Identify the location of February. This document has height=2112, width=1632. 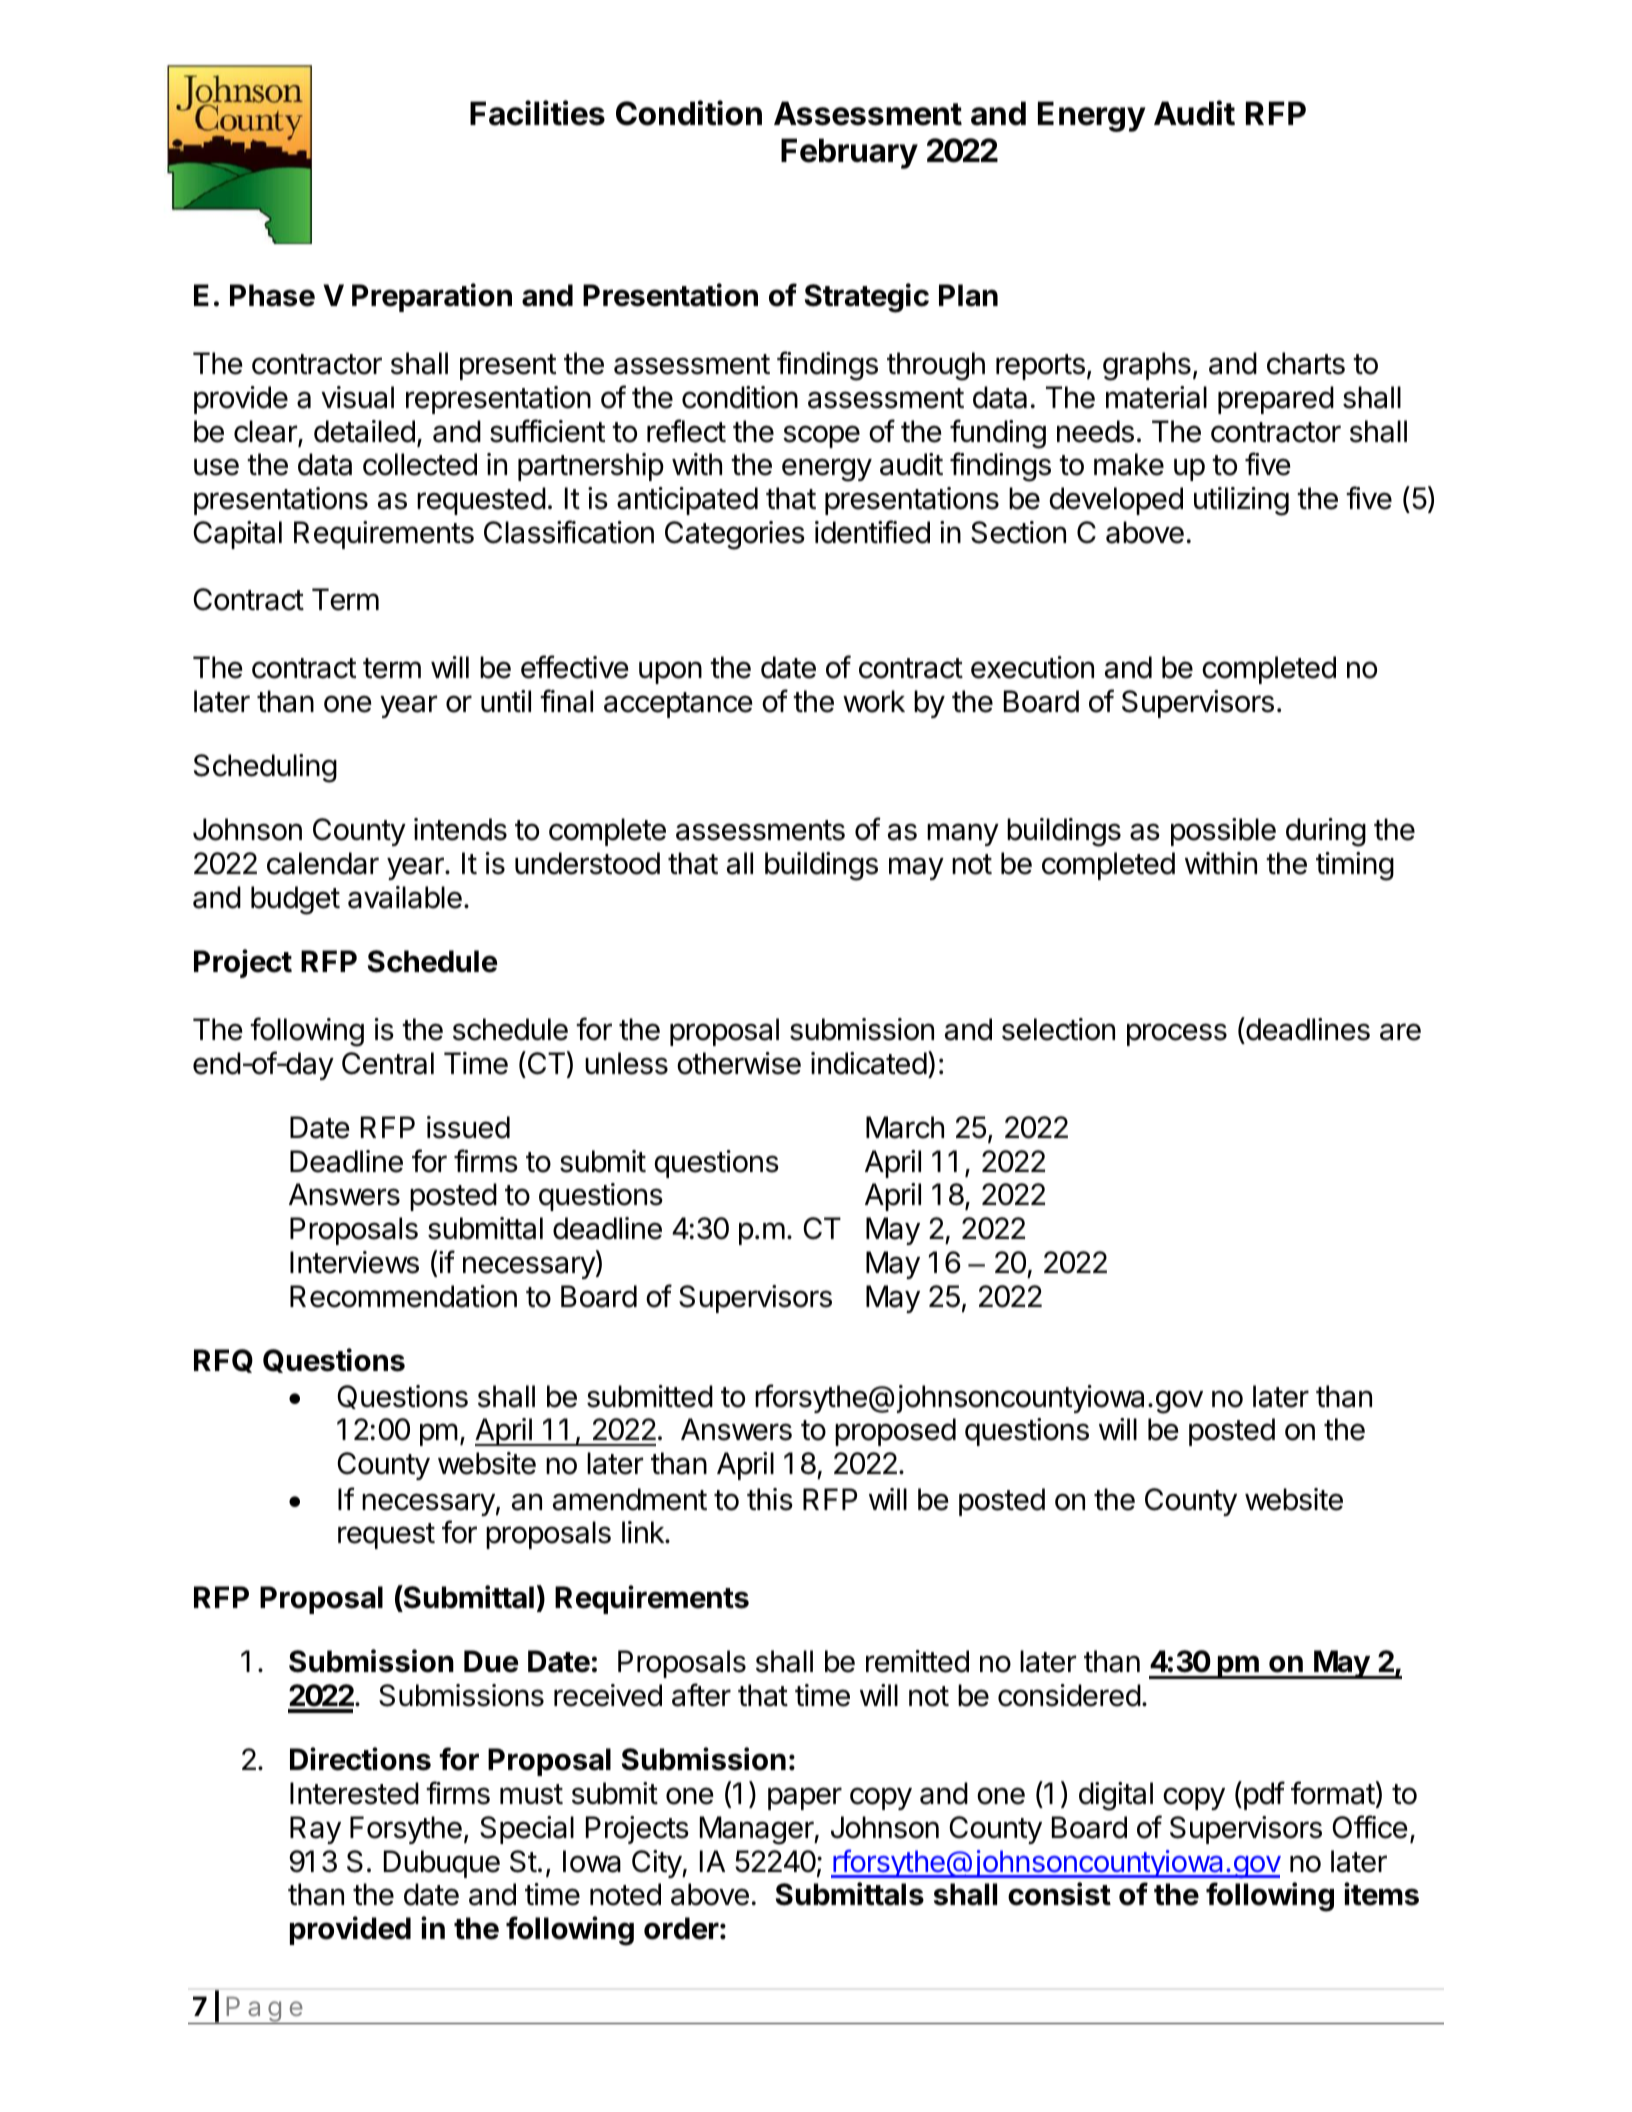
(849, 153).
